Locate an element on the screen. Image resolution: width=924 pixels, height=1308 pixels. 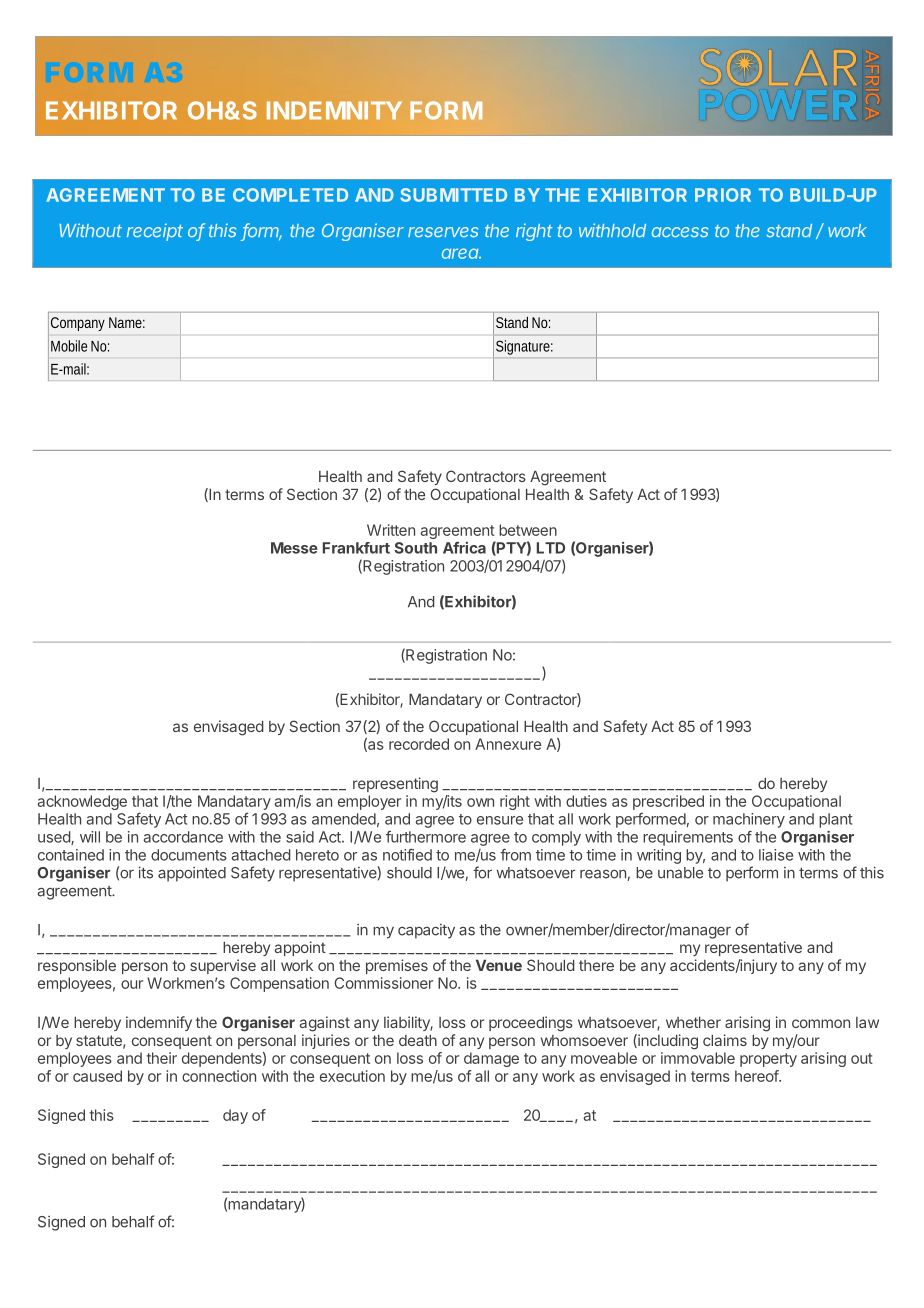
between is located at coordinates (528, 530).
